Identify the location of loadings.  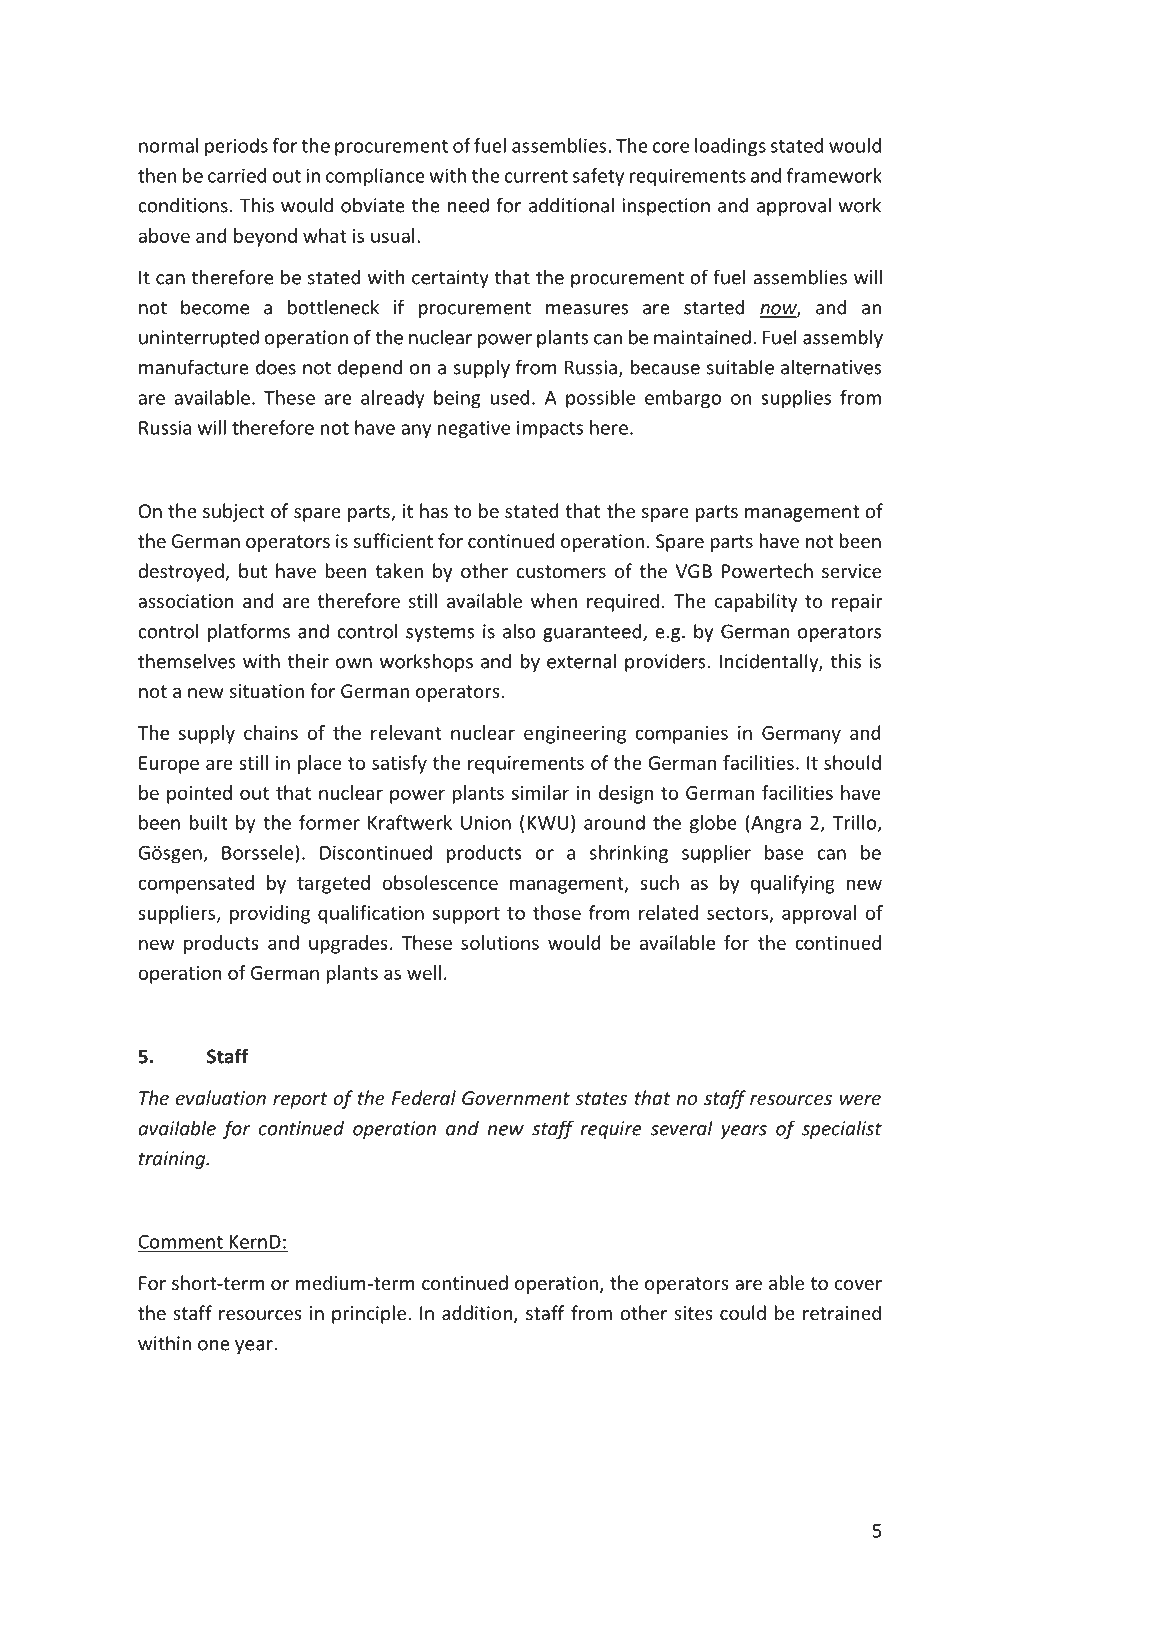
(730, 147).
